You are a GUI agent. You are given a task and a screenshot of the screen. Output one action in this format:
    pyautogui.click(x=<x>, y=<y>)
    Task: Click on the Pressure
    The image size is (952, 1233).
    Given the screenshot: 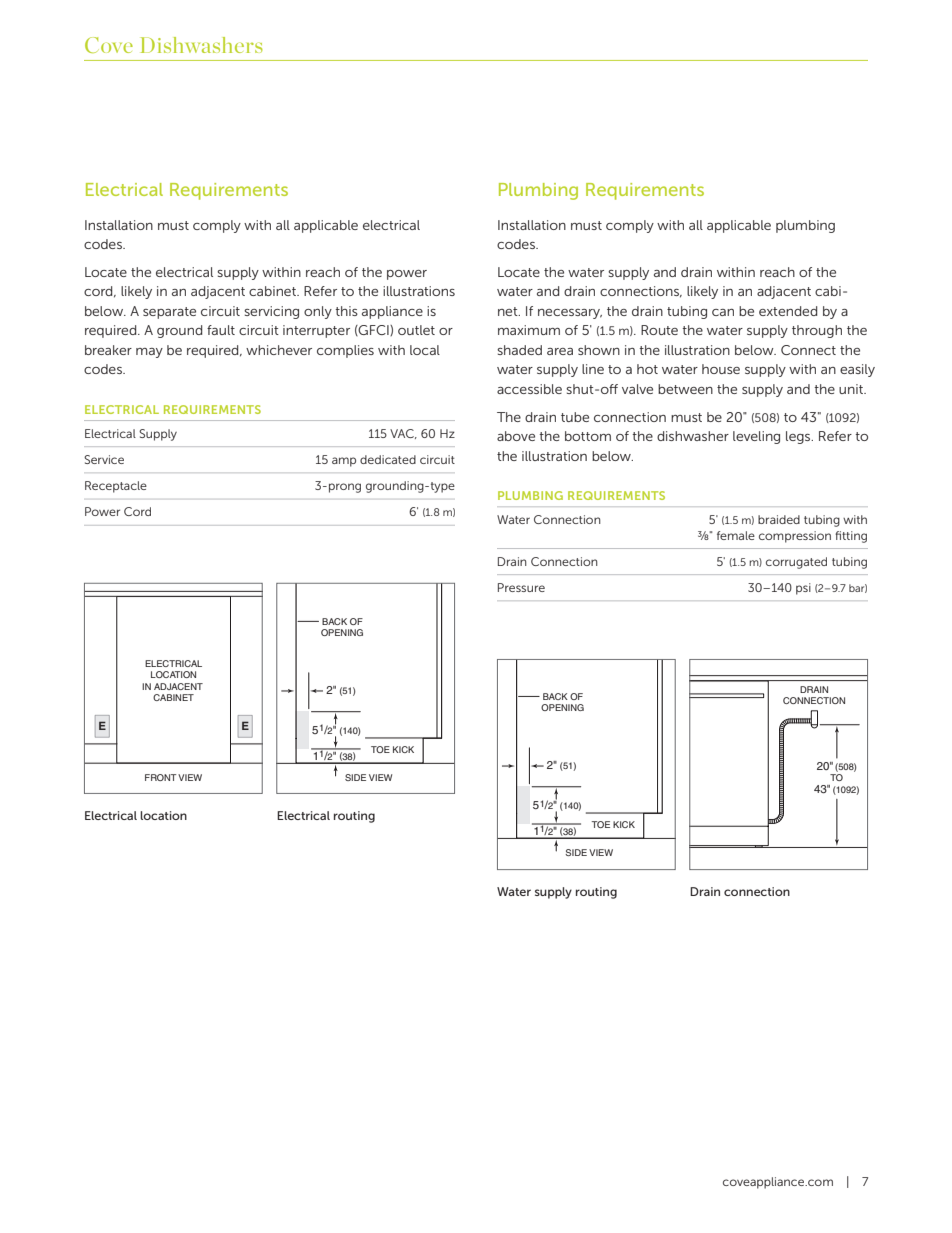 What is the action you would take?
    pyautogui.click(x=521, y=587)
